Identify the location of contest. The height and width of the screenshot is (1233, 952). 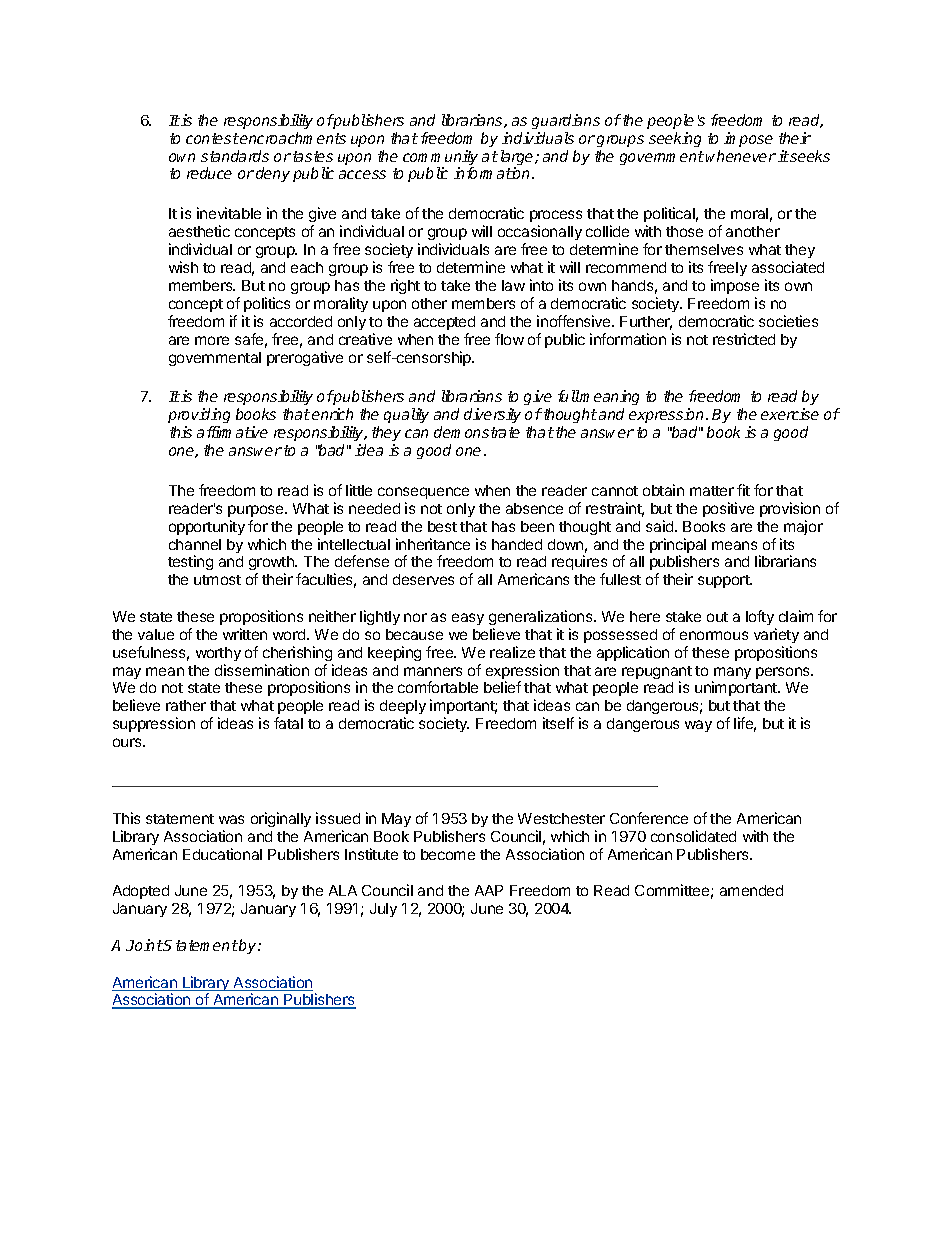
(212, 138).
